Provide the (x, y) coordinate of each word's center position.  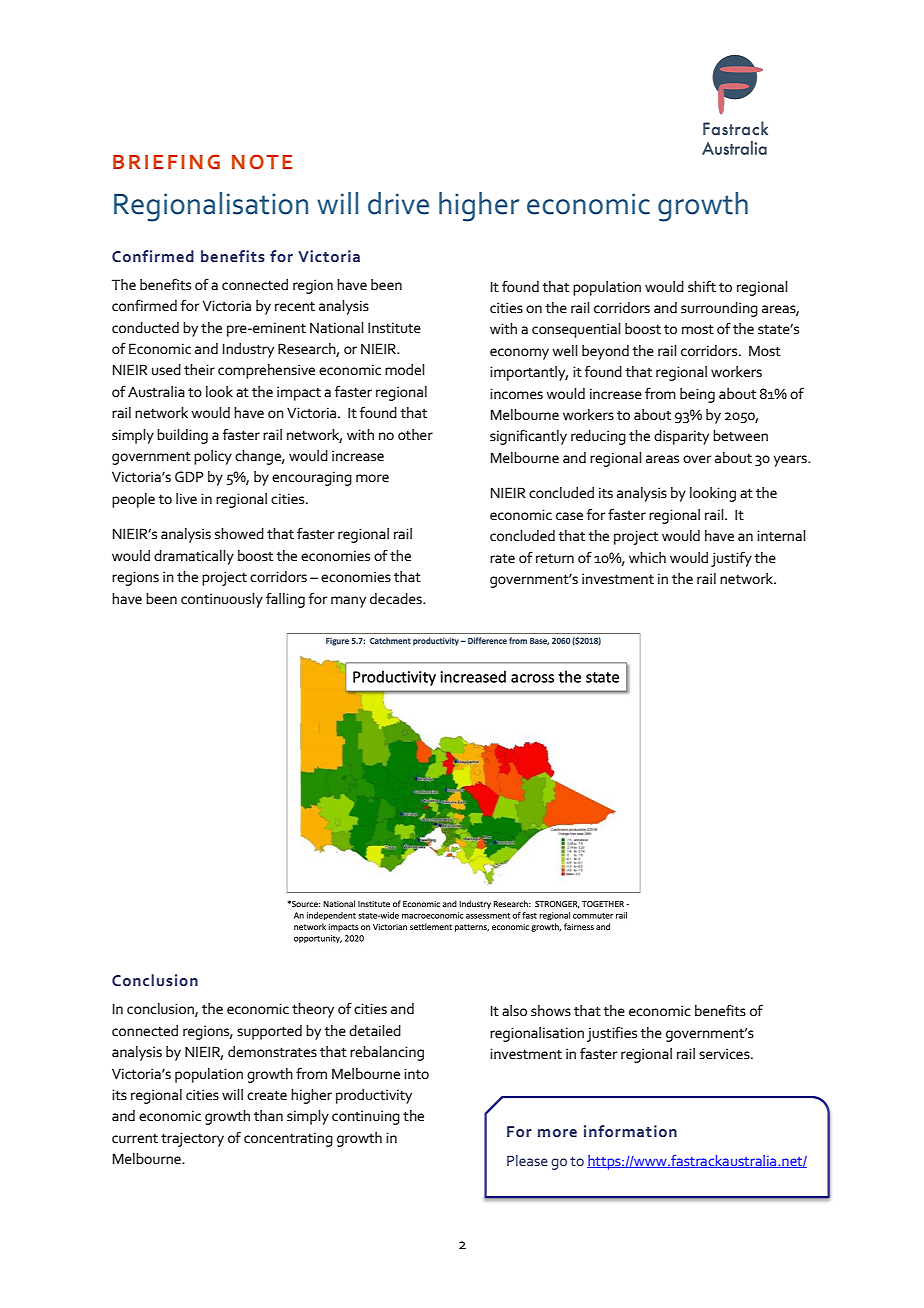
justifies (612, 1034)
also (514, 1011)
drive (398, 203)
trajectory (192, 1139)
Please (527, 1160)
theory (313, 1010)
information (630, 1131)
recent (295, 306)
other (415, 434)
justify (731, 559)
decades (397, 599)
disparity (681, 437)
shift (702, 286)
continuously (222, 600)
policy (213, 457)
